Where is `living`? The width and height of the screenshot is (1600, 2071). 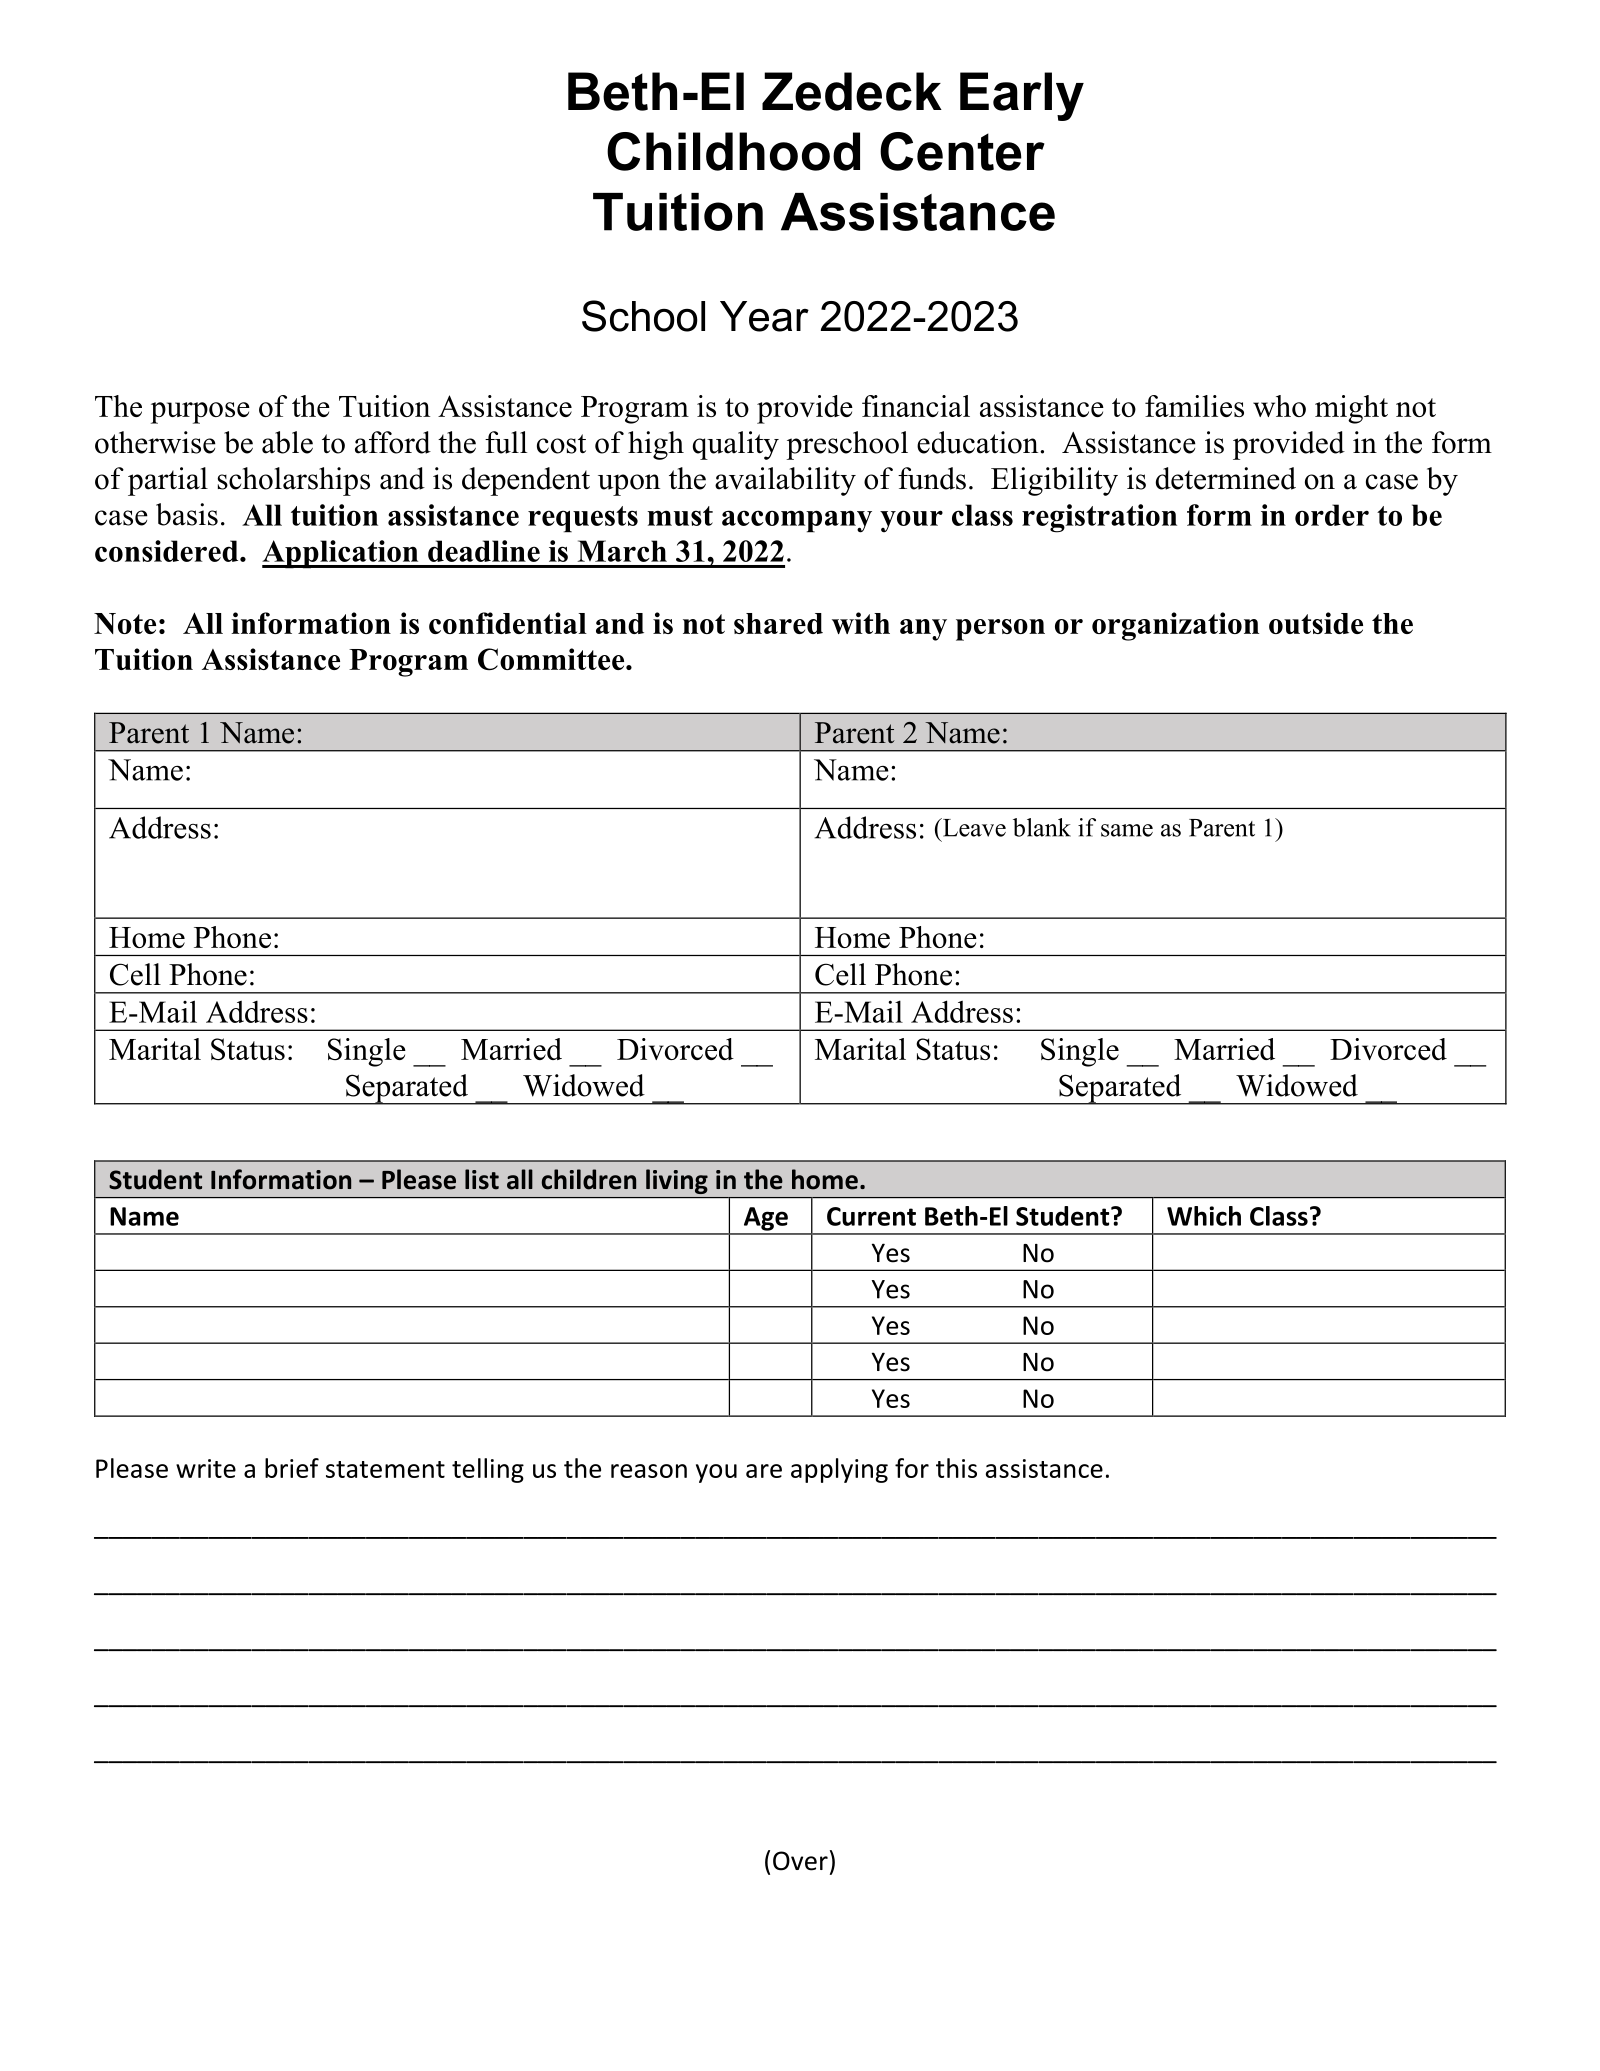
living is located at coordinates (677, 1181).
